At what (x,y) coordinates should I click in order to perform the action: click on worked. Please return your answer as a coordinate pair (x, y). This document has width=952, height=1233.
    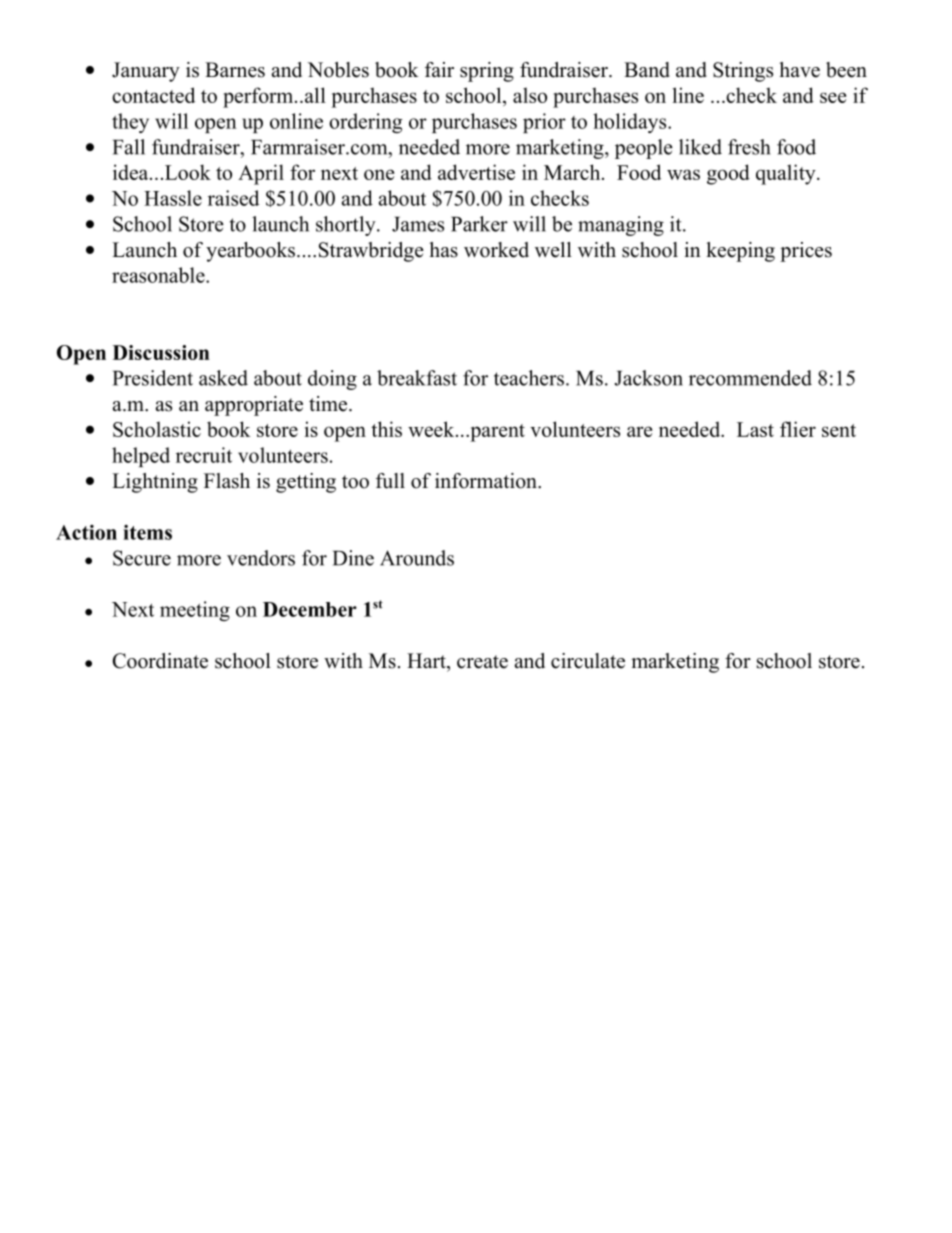
    Looking at the image, I should click on (496, 250).
